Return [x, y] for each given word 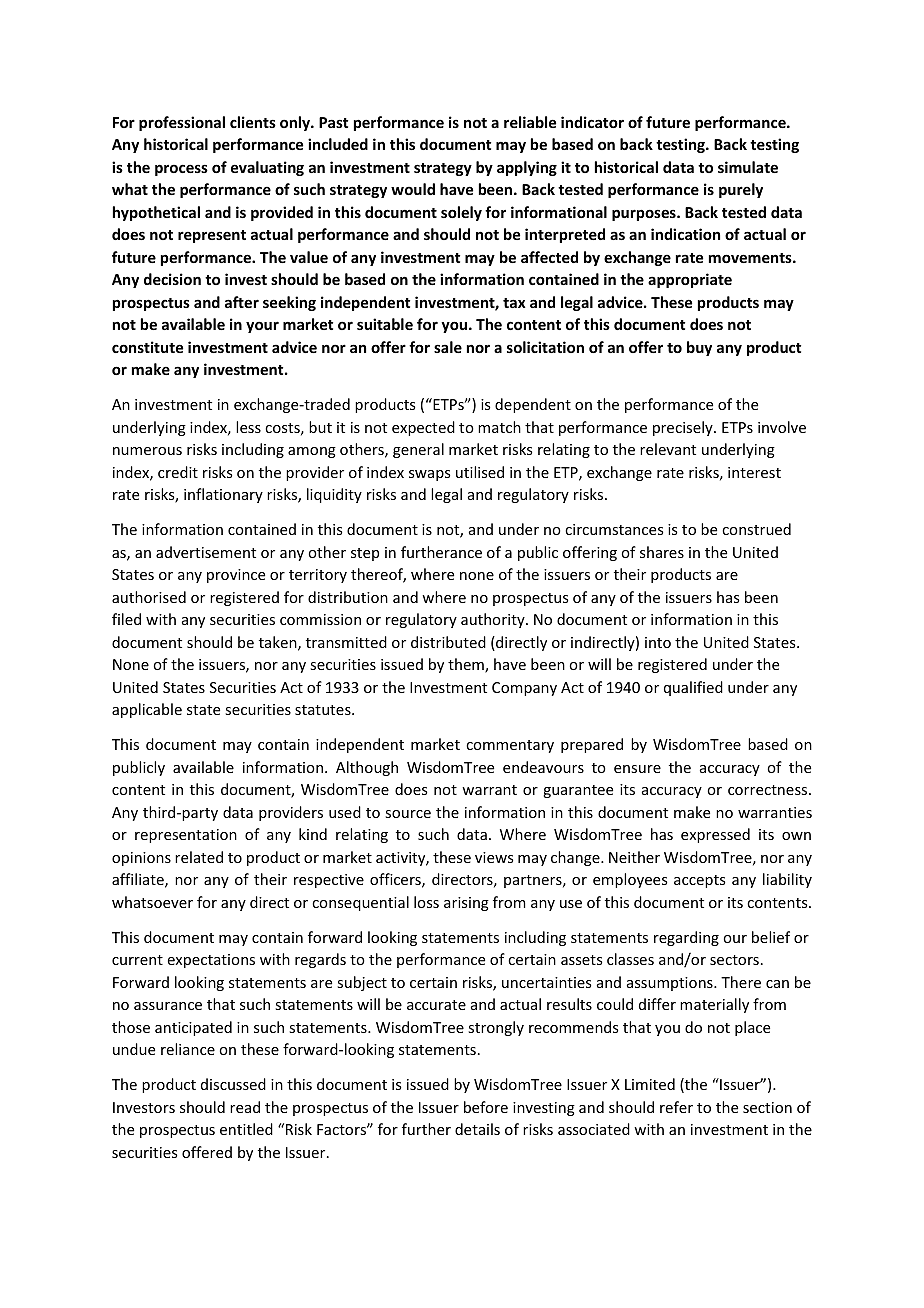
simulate [748, 167]
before [486, 1107]
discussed [233, 1084]
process [181, 170]
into [658, 642]
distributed [448, 642]
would [413, 189]
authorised [149, 597]
